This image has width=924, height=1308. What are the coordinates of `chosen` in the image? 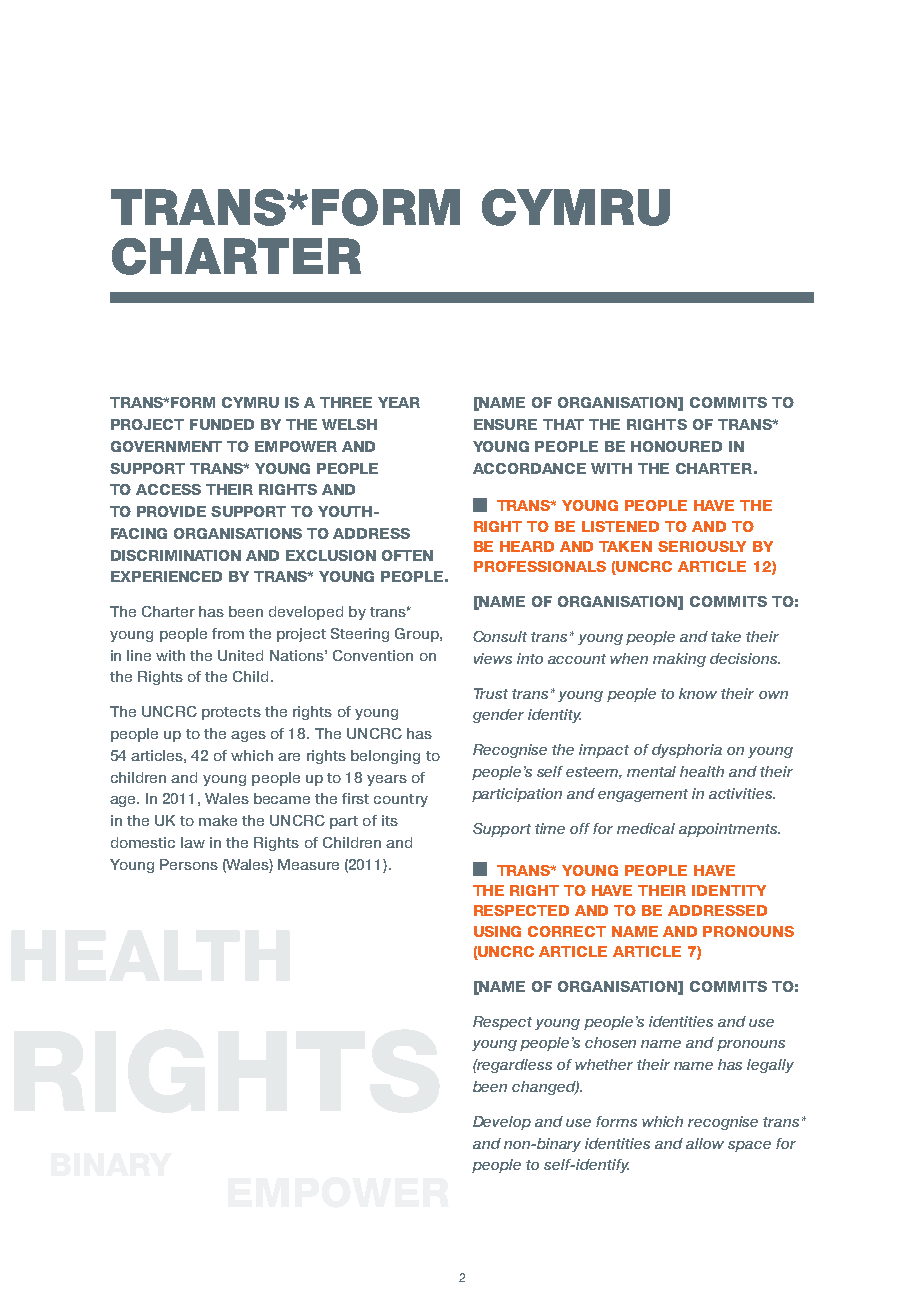 It's located at (610, 1042).
